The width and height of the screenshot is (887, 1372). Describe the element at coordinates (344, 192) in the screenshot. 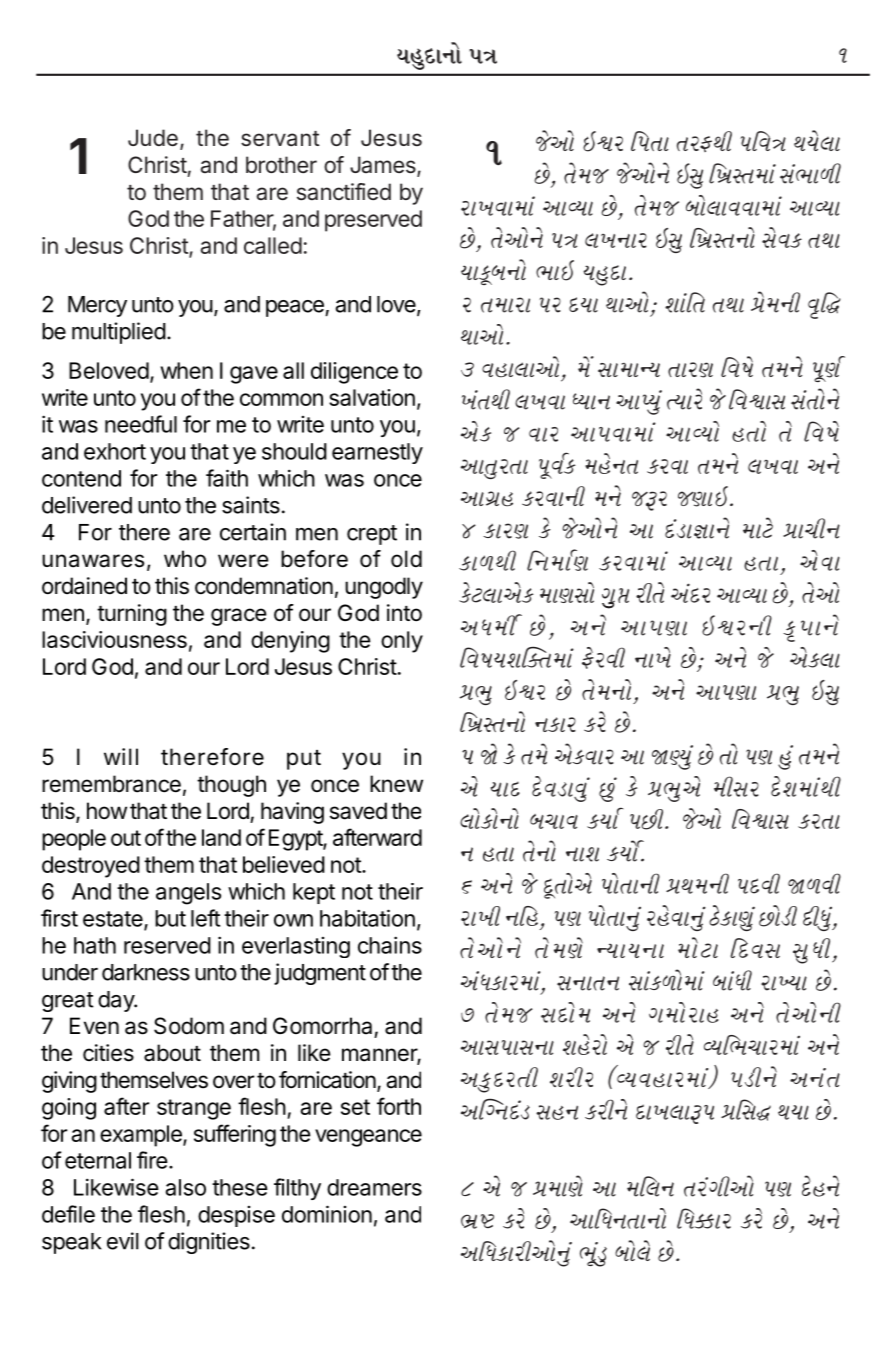

I see `sanctified` at that location.
